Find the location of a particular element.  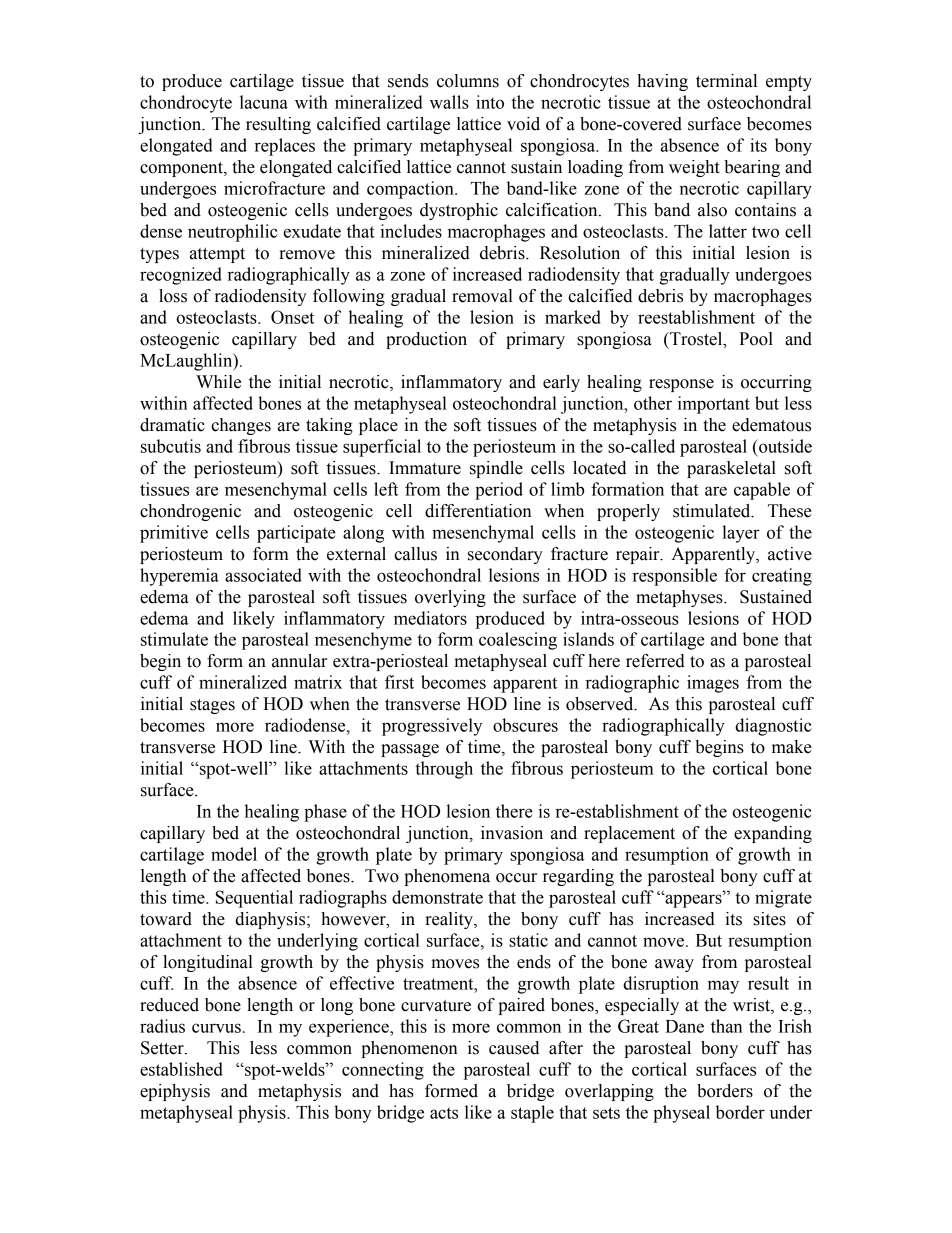

diagnostic is located at coordinates (773, 727).
